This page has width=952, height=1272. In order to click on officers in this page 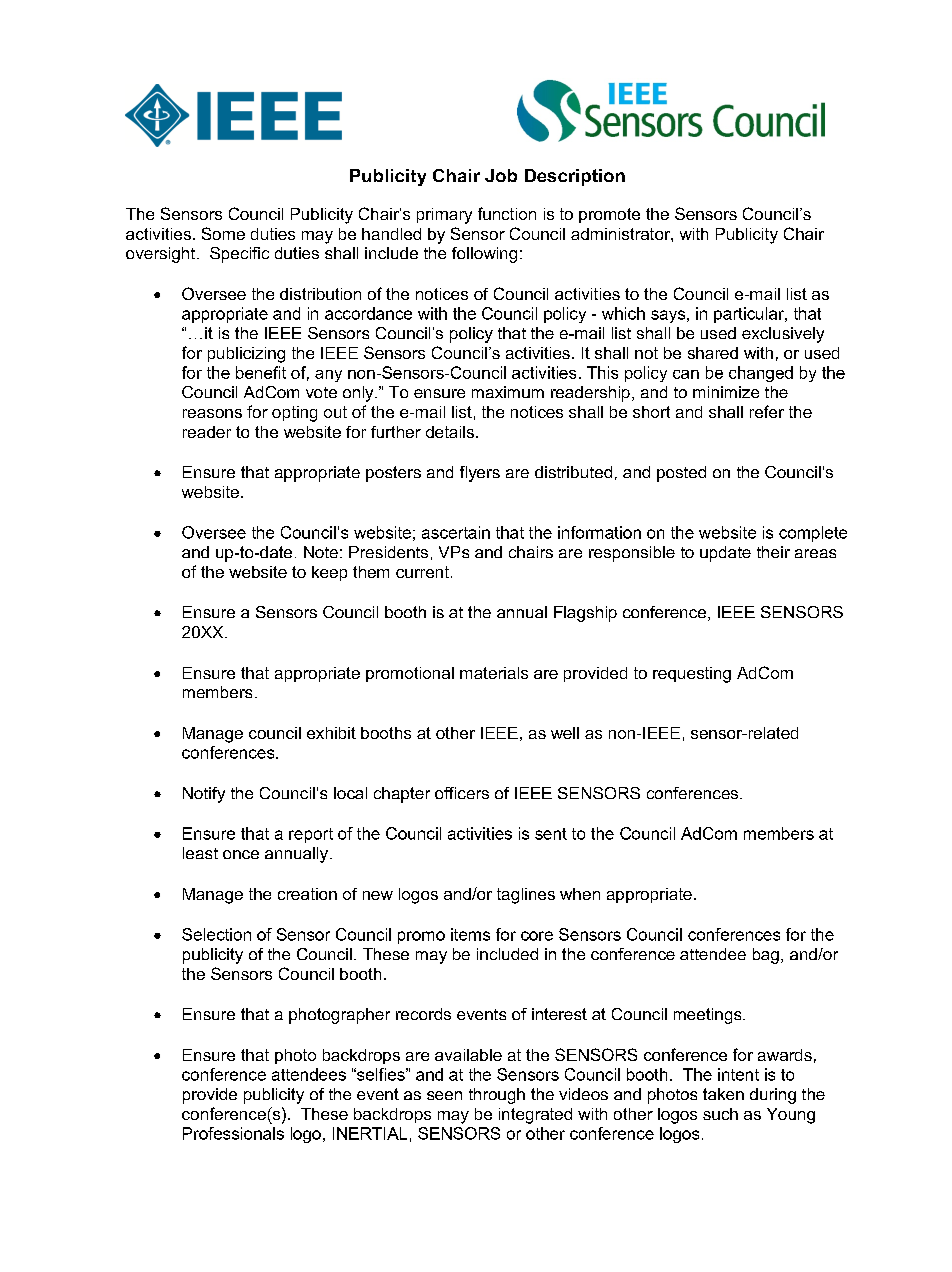, I will do `click(462, 793)`.
